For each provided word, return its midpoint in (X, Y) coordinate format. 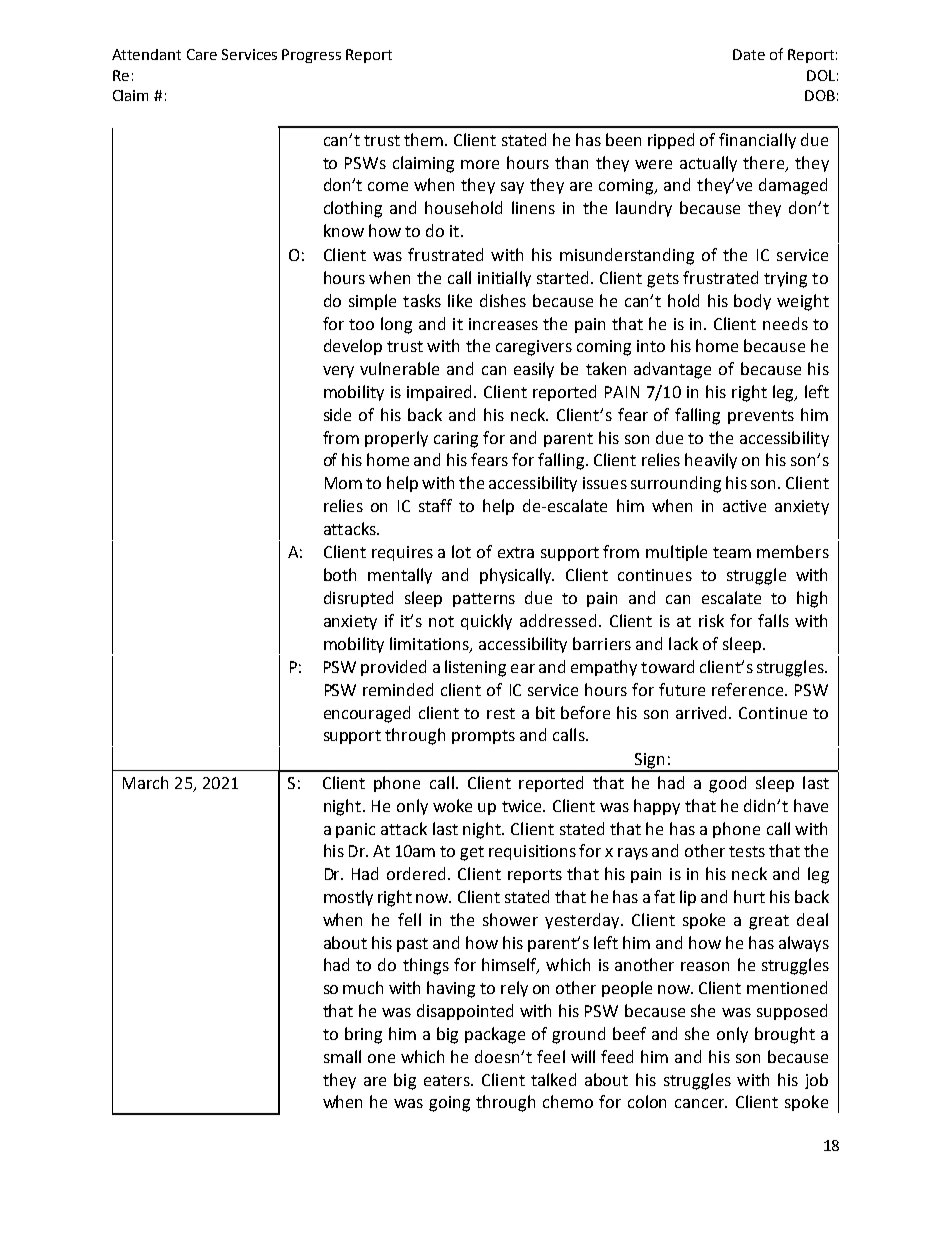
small (342, 1056)
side (337, 414)
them (423, 139)
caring (456, 440)
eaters (448, 1080)
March (145, 782)
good (727, 784)
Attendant (146, 54)
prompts (483, 737)
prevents (761, 417)
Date (749, 54)
